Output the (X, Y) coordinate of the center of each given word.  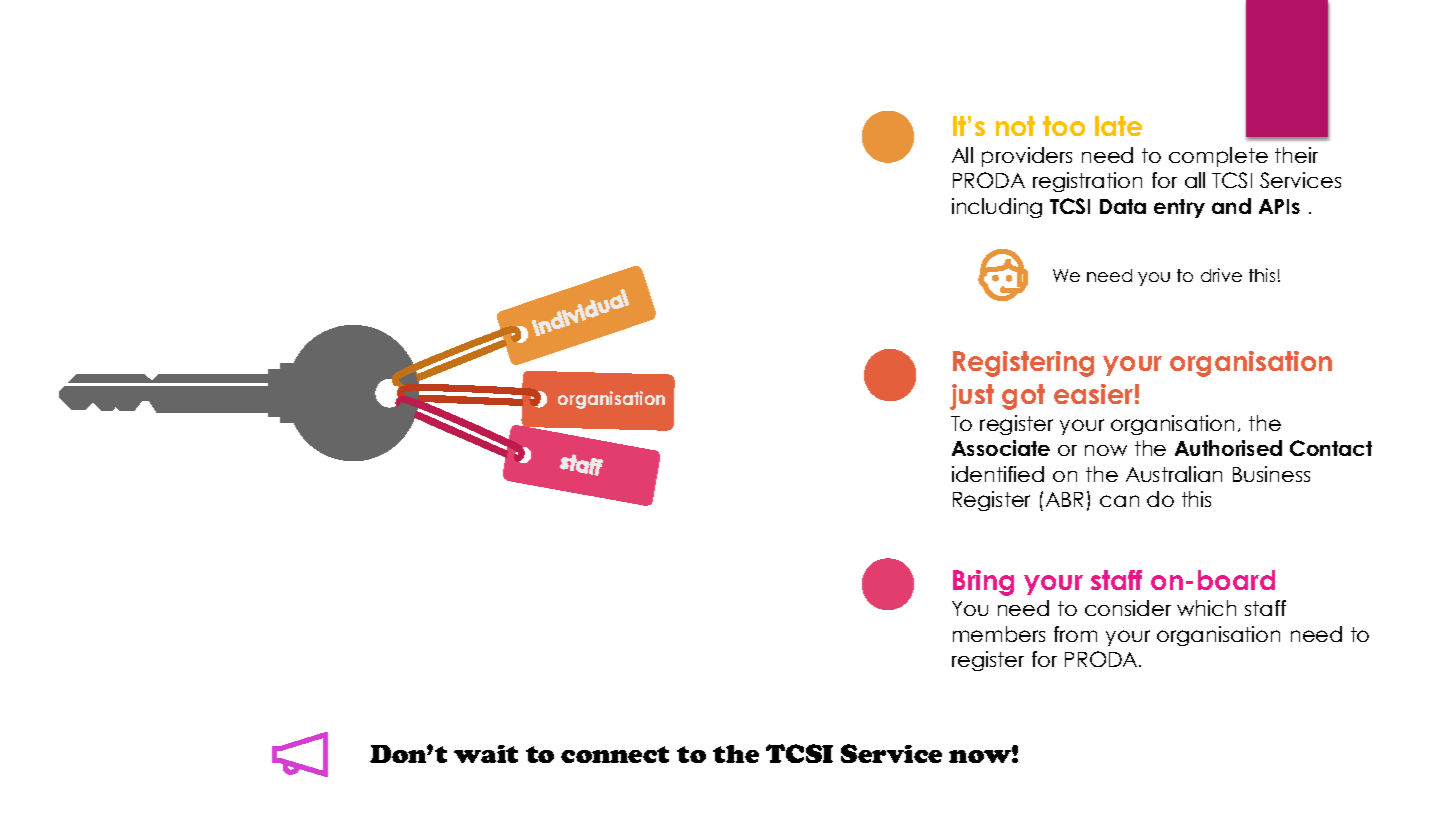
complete (1218, 157)
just (972, 397)
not (1015, 126)
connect (615, 754)
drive (1221, 275)
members (999, 634)
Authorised (1228, 448)
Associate (1001, 448)
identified (998, 474)
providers (1027, 157)
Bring (983, 583)
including (997, 208)
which (1206, 608)
